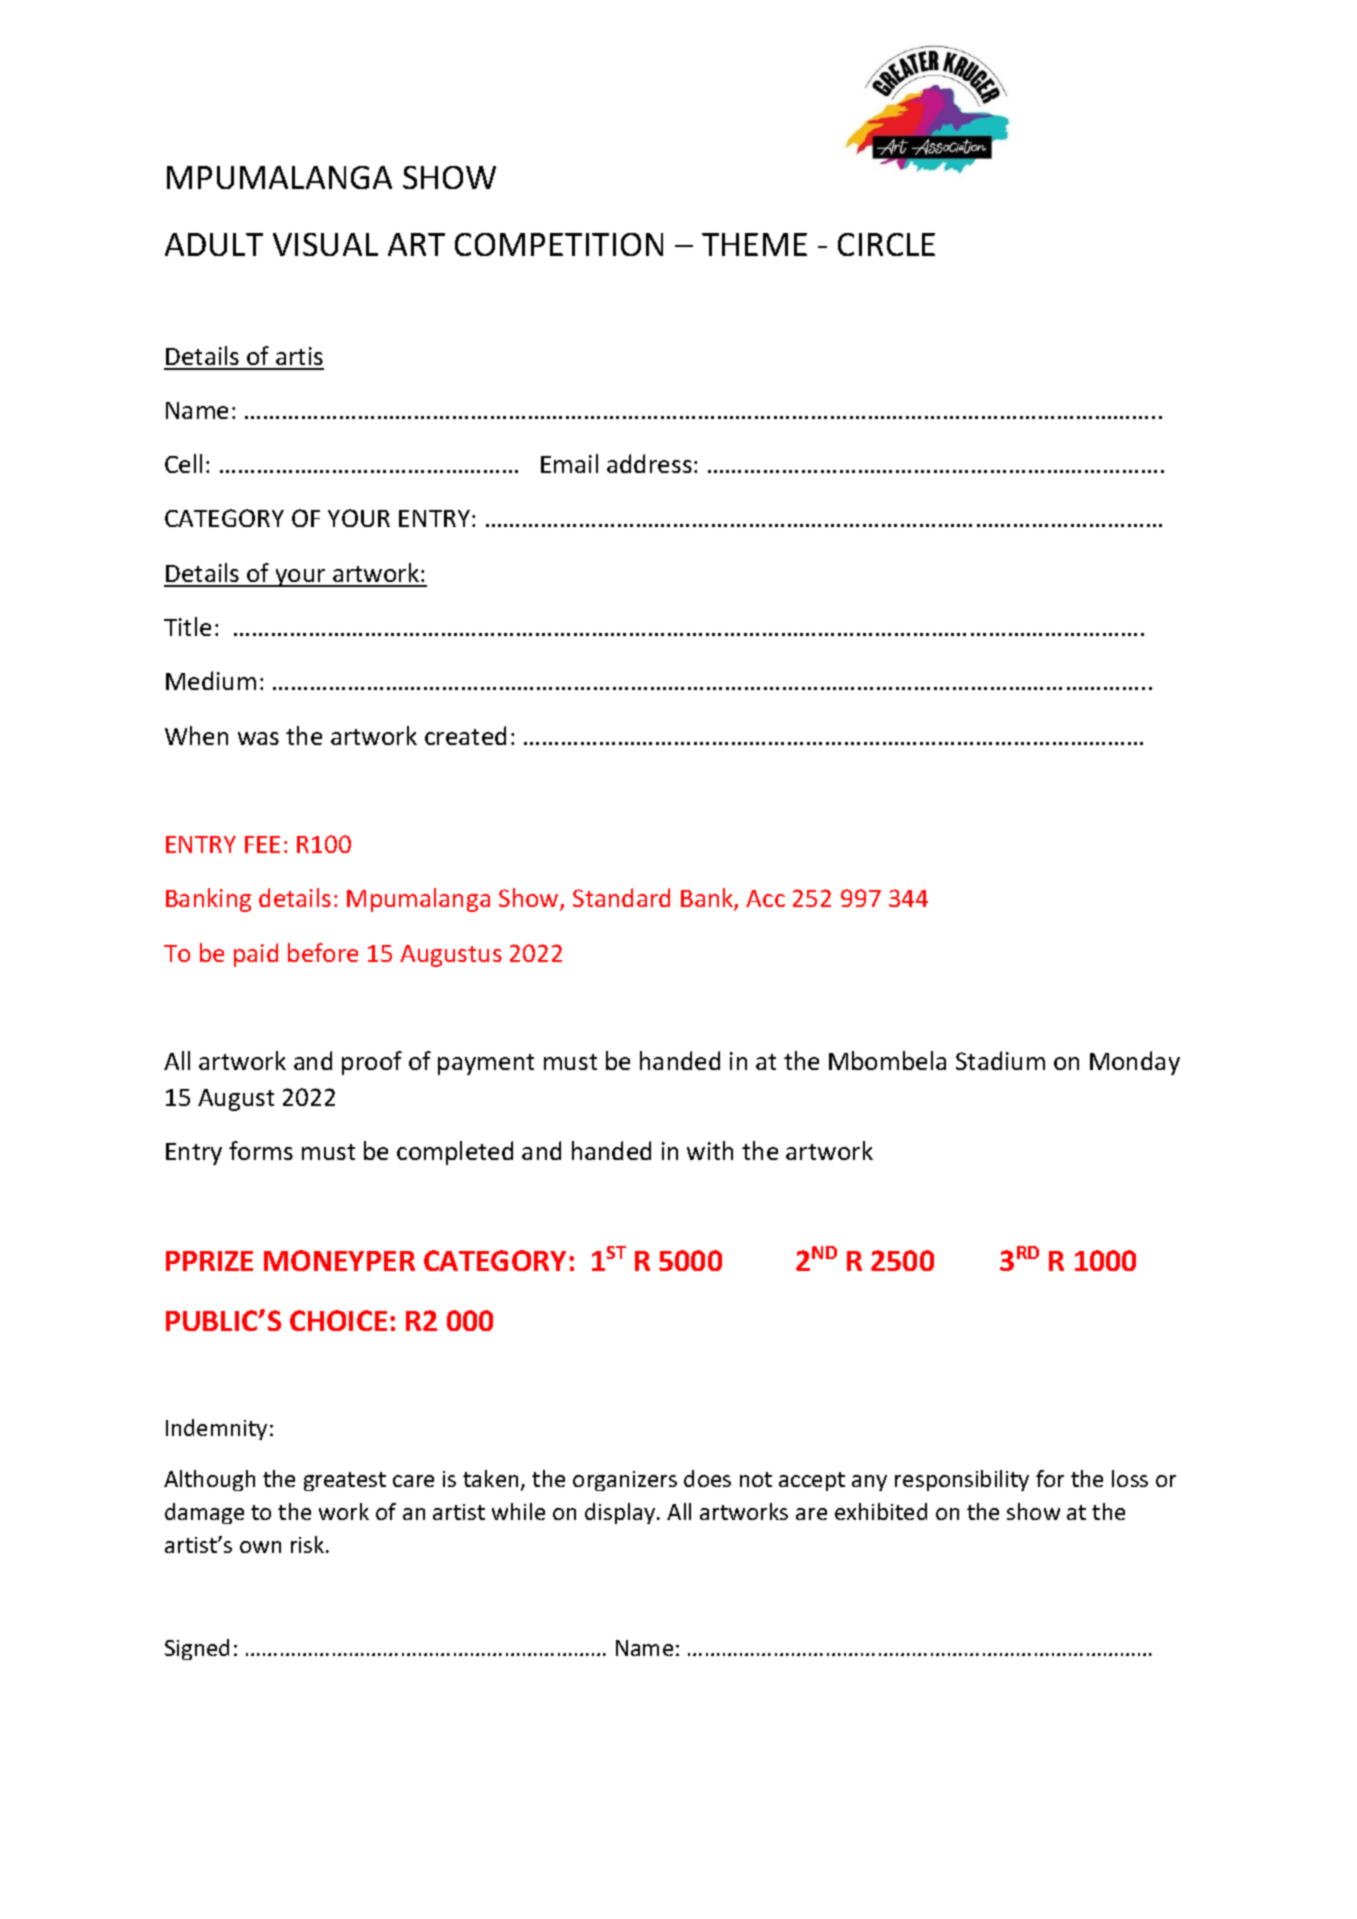 This image has width=1357, height=1919. Describe the element at coordinates (886, 244) in the image. I see `CIRCLE` at that location.
